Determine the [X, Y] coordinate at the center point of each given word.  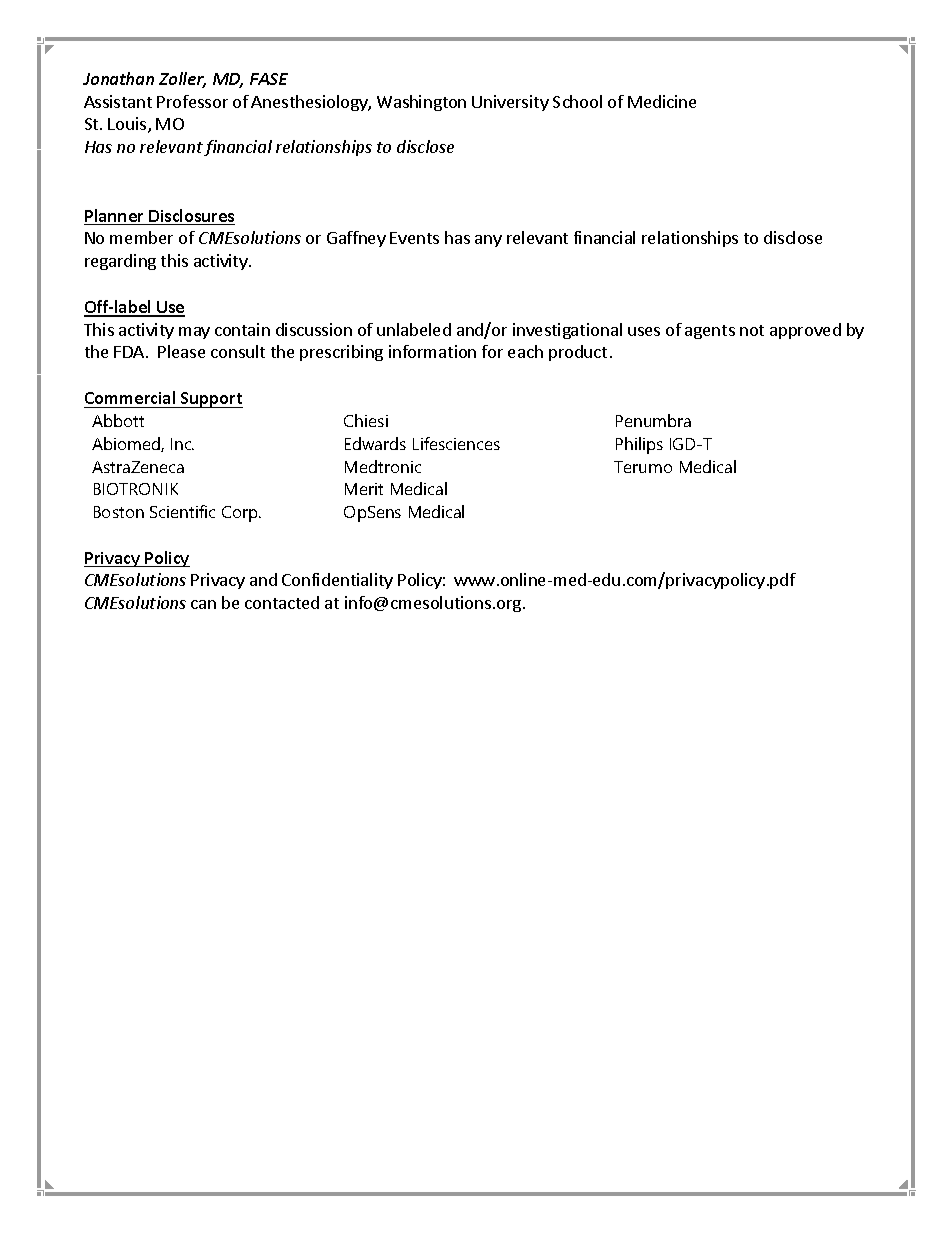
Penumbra [653, 420]
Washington [421, 103]
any [488, 241]
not [752, 330]
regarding [120, 262]
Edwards [375, 443]
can [203, 604]
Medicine [662, 101]
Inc [182, 444]
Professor [192, 101]
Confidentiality [337, 581]
